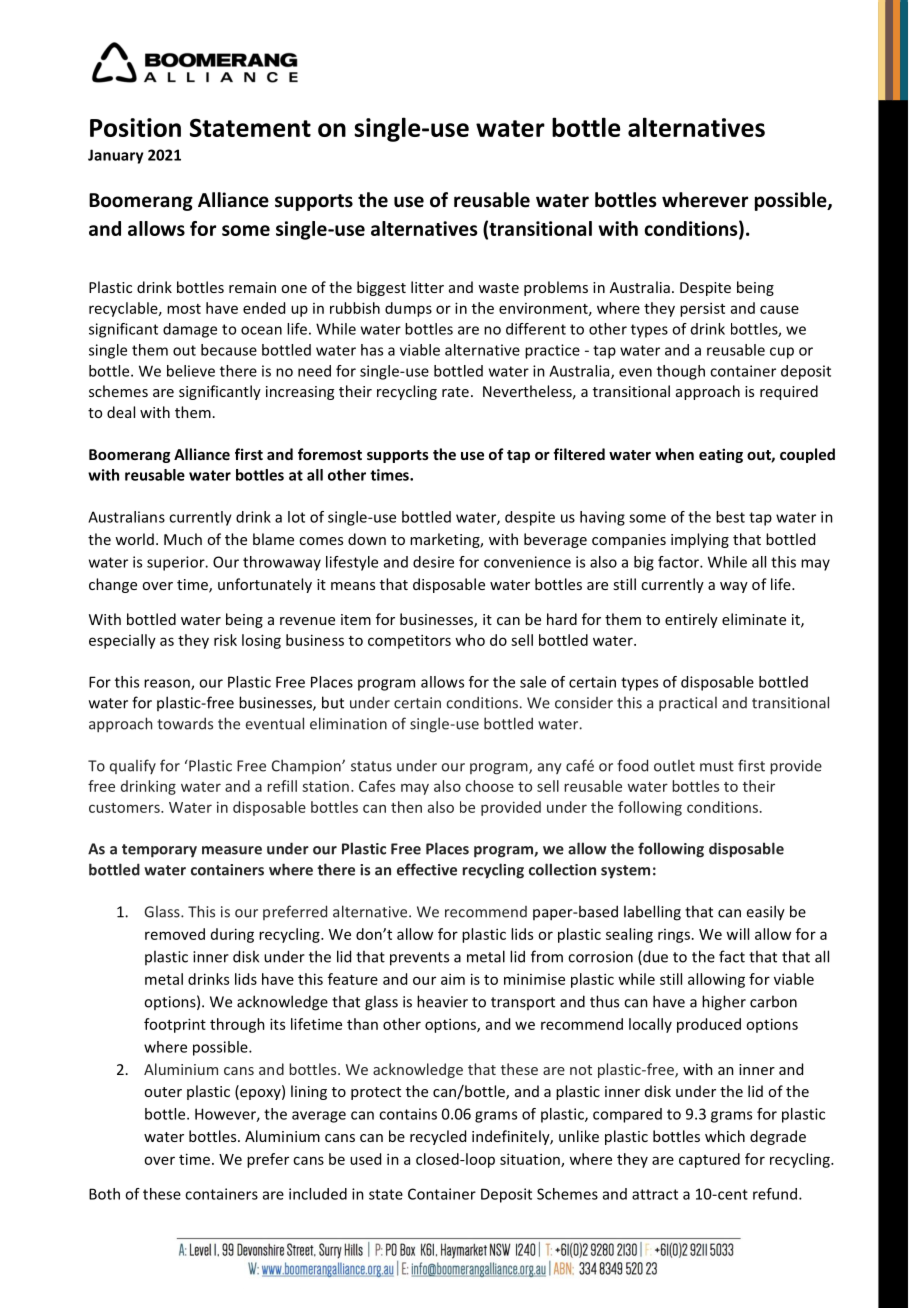 The image size is (924, 1308). I want to click on entirely, so click(691, 620).
